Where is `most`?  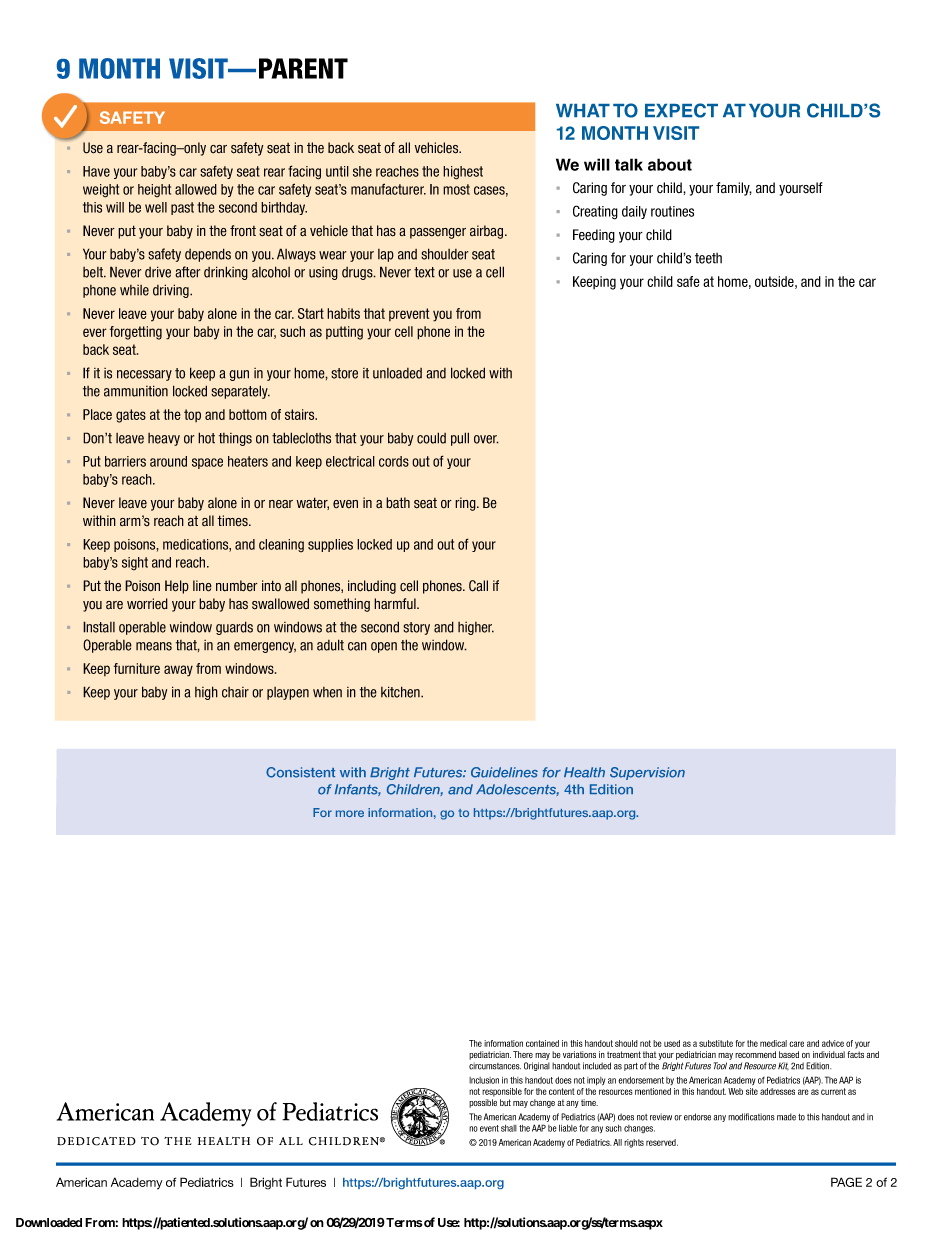 most is located at coordinates (456, 189).
